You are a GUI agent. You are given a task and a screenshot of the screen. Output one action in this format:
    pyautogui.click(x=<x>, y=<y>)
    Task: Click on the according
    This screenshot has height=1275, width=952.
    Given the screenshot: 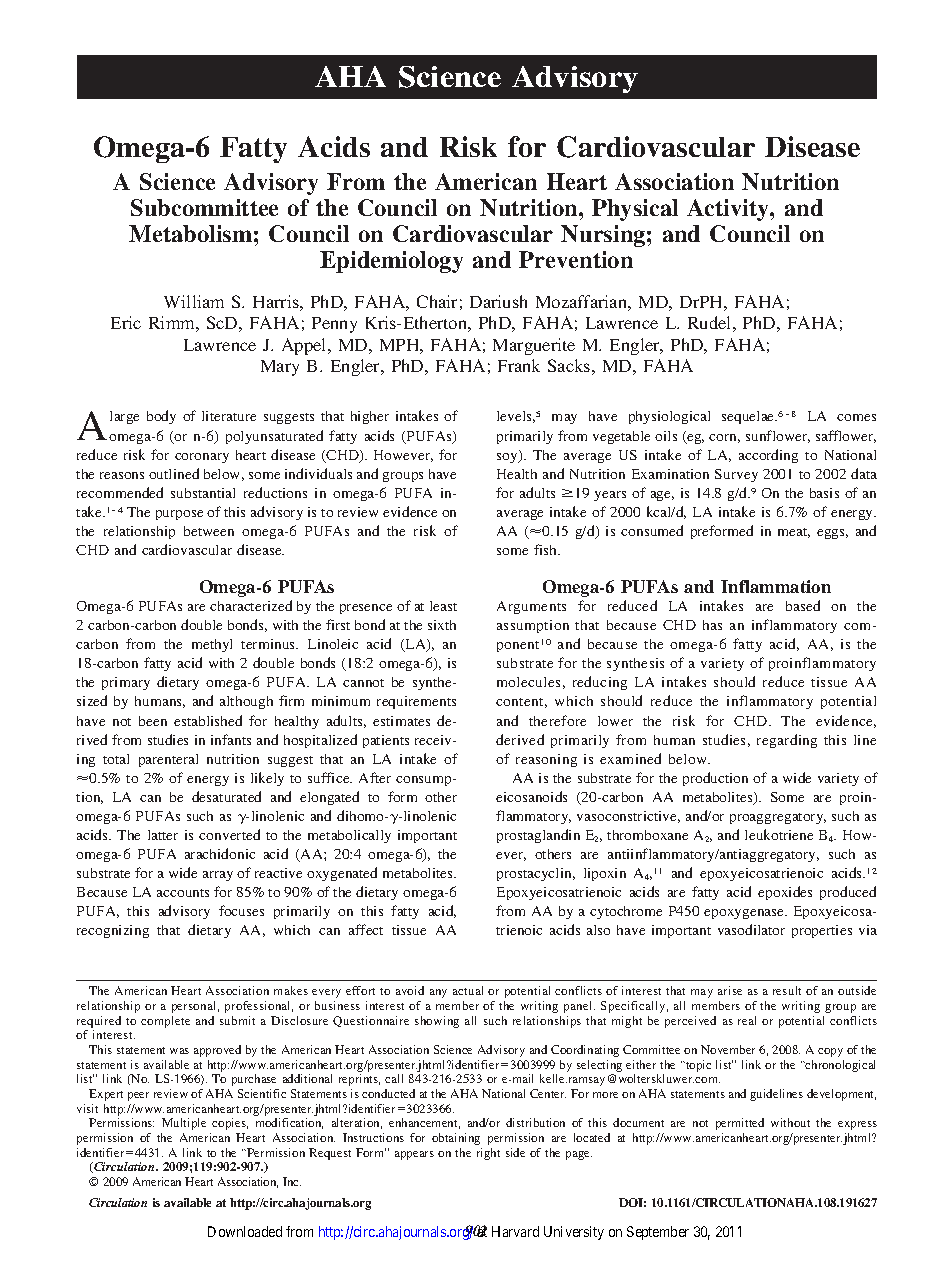 What is the action you would take?
    pyautogui.click(x=768, y=456)
